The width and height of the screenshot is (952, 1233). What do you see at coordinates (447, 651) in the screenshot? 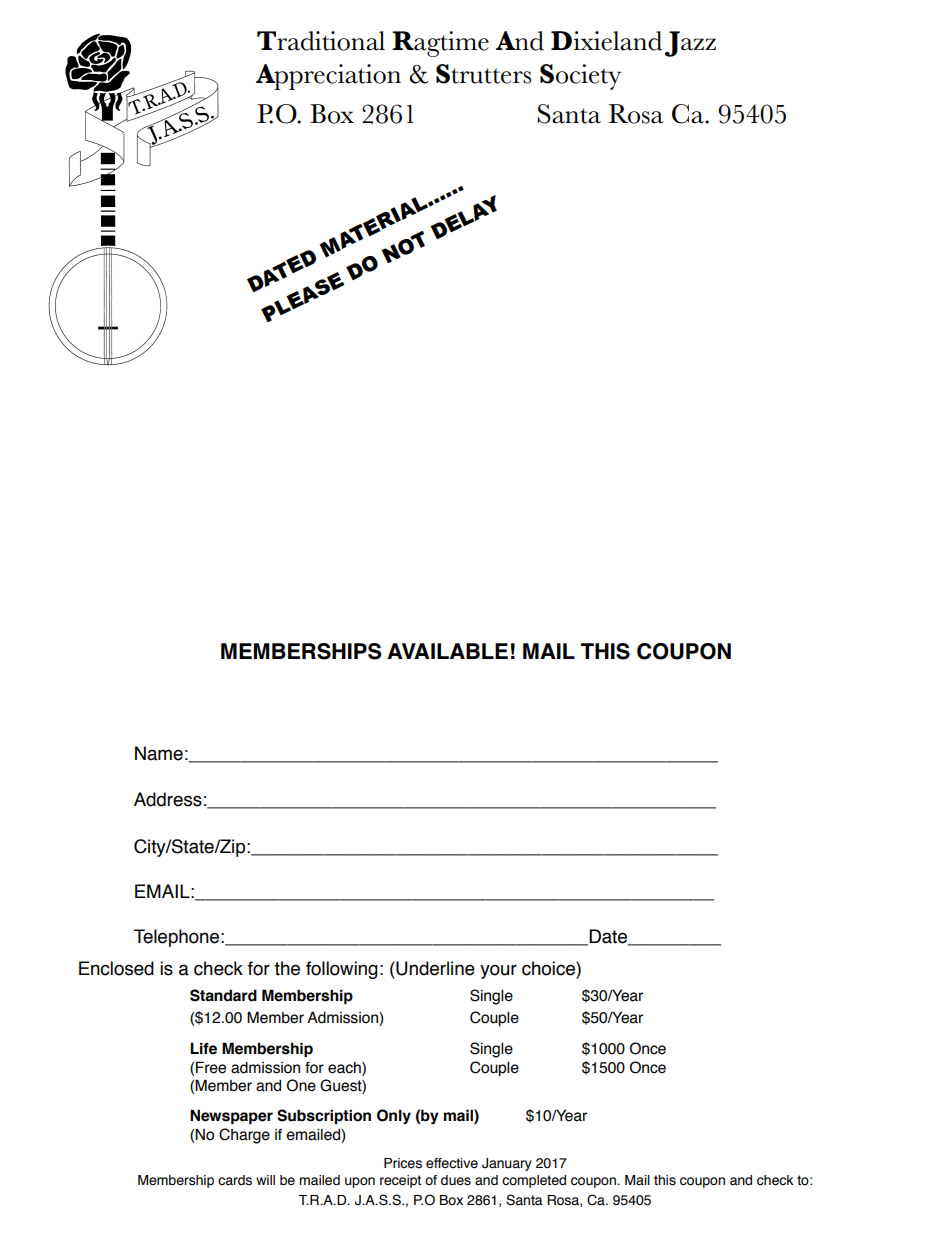
I see `AVAILABLE` at bounding box center [447, 651].
